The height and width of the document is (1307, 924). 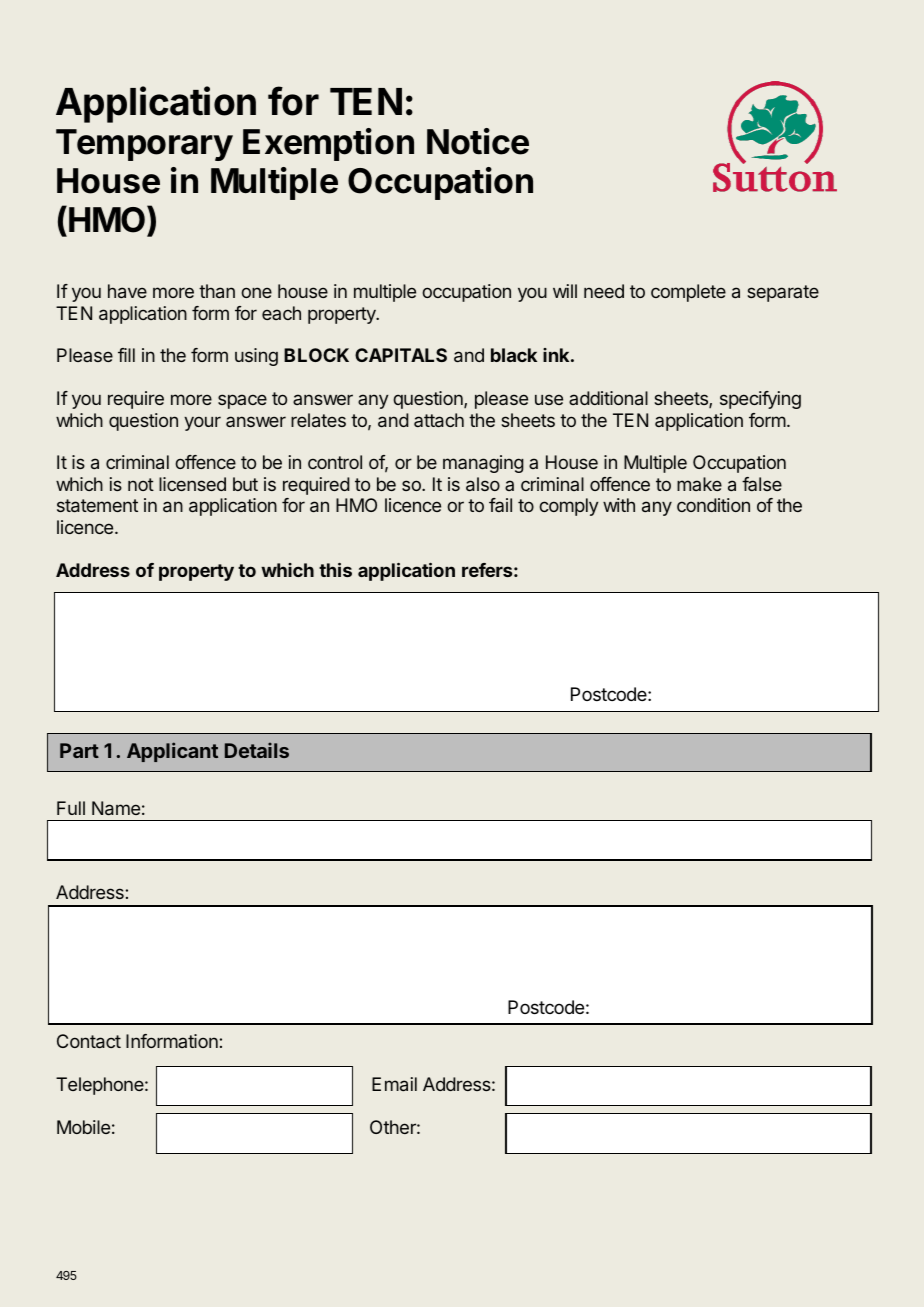 What do you see at coordinates (83, 1127) in the document?
I see `Mobile` at bounding box center [83, 1127].
